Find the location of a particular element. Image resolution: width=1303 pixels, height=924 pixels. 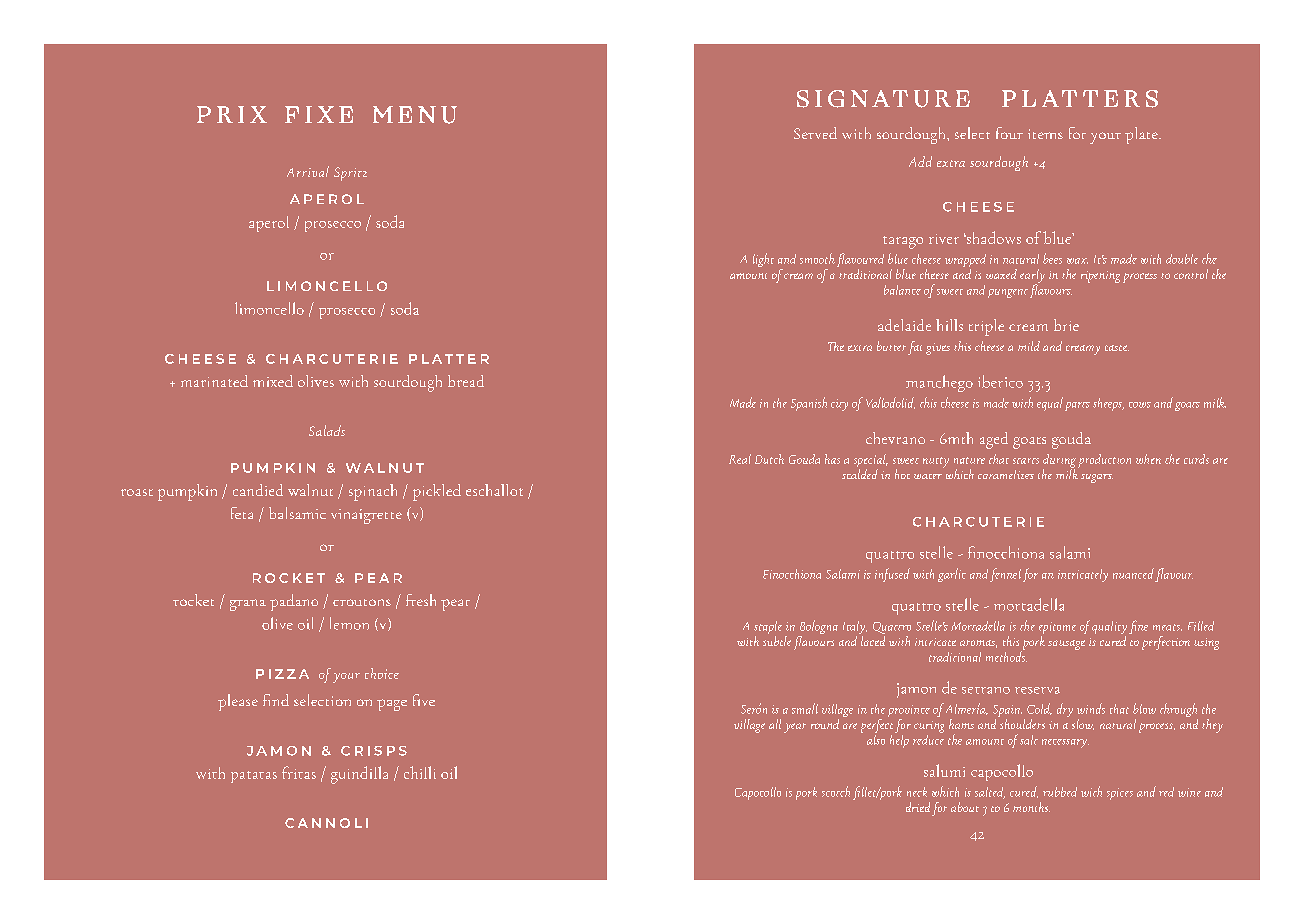

CRISPS is located at coordinates (374, 751).
